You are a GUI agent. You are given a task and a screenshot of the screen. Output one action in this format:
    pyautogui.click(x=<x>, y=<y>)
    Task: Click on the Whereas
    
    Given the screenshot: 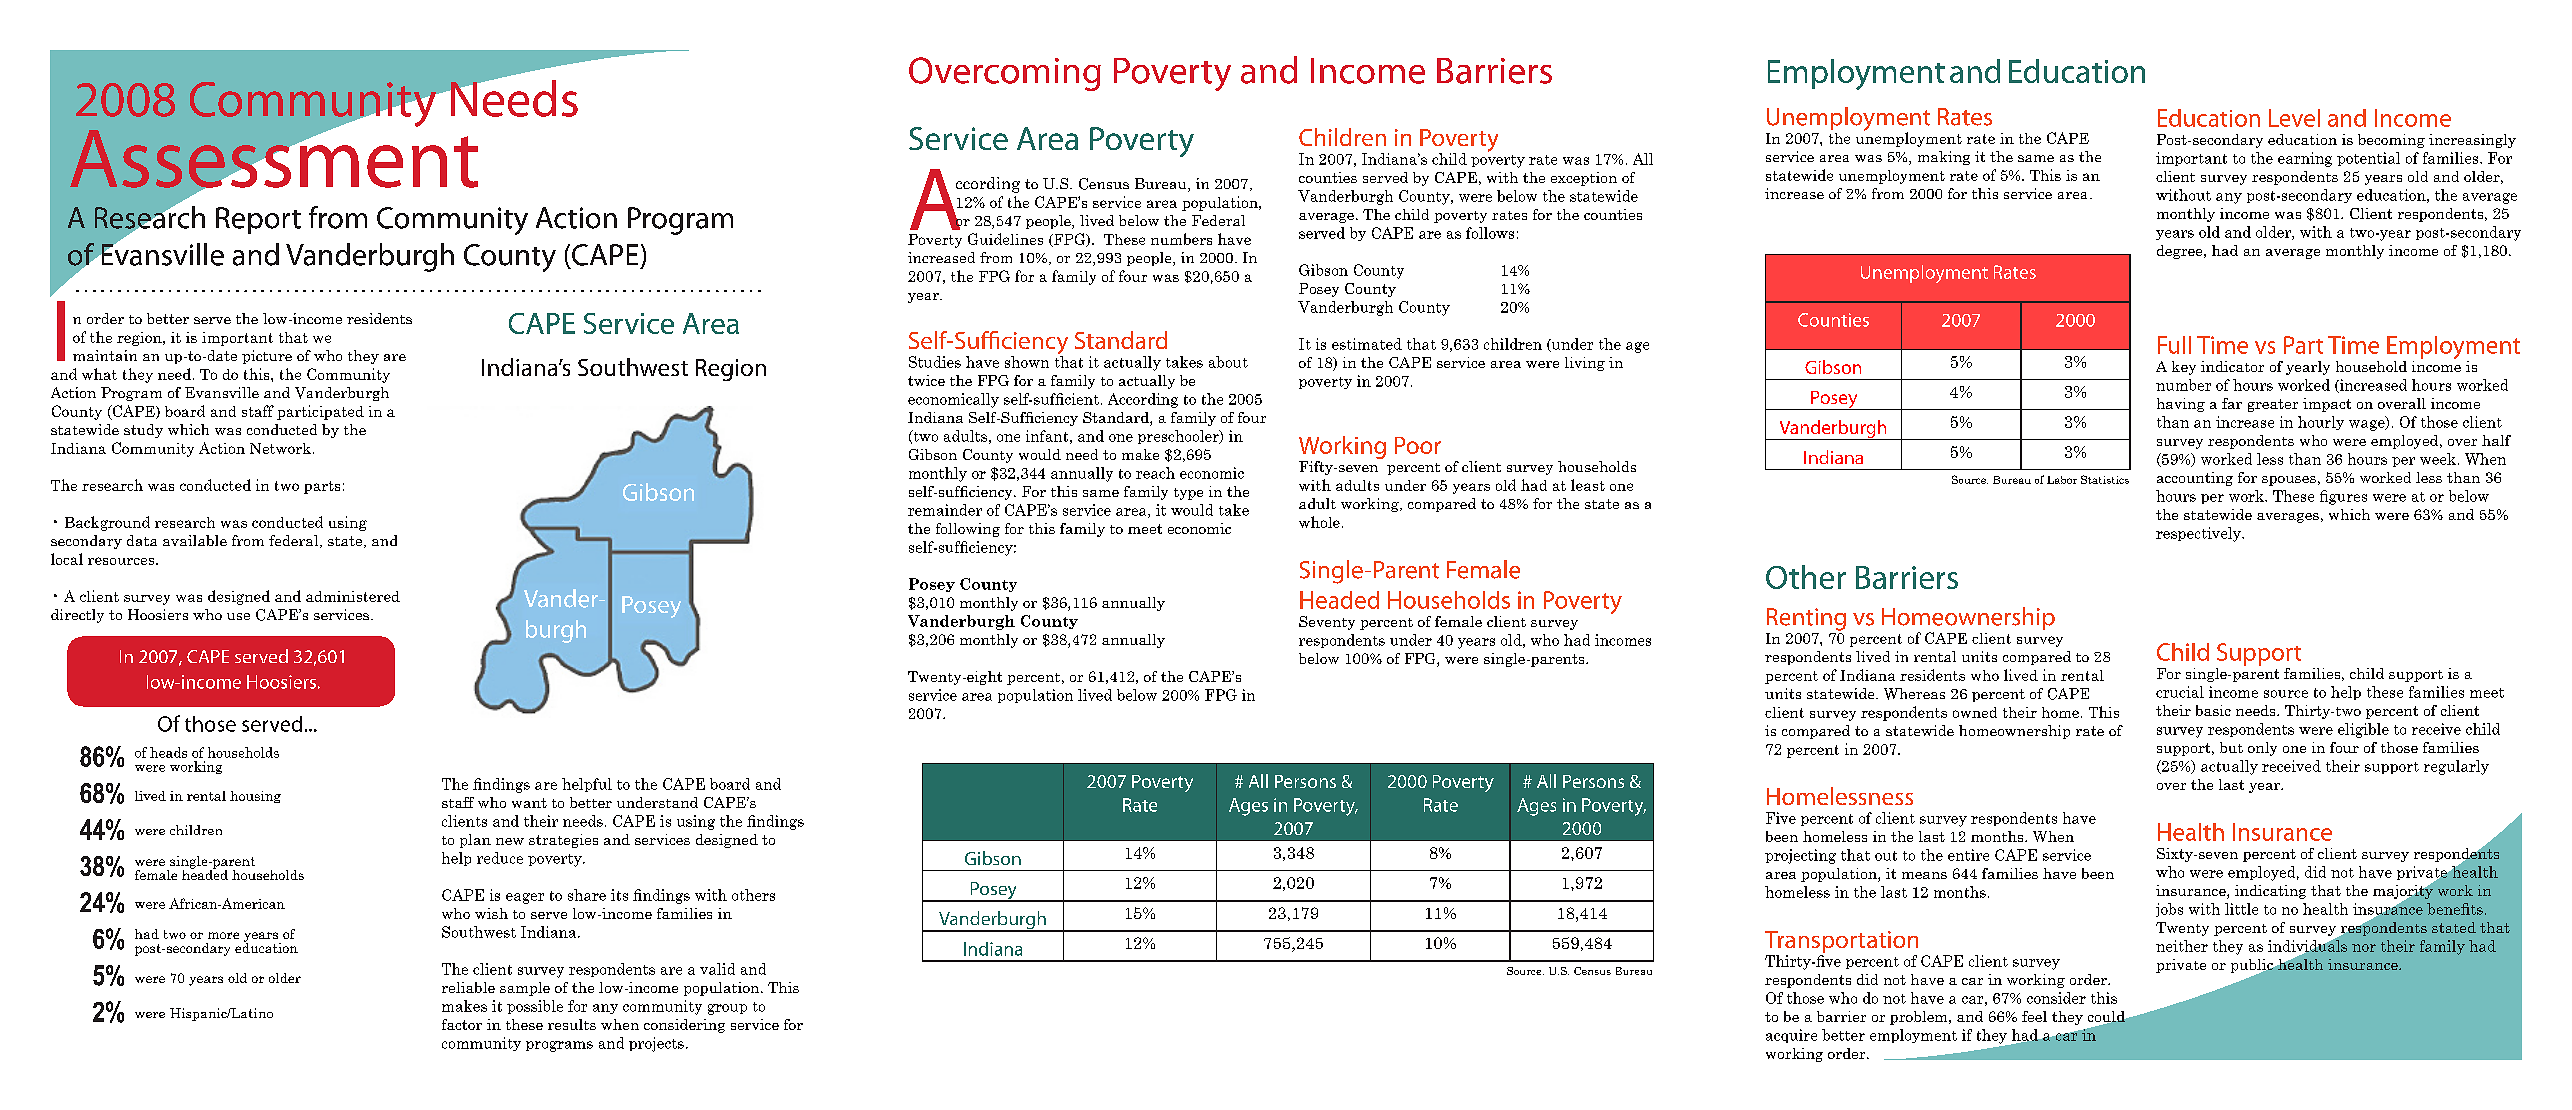 What is the action you would take?
    pyautogui.click(x=1914, y=694)
